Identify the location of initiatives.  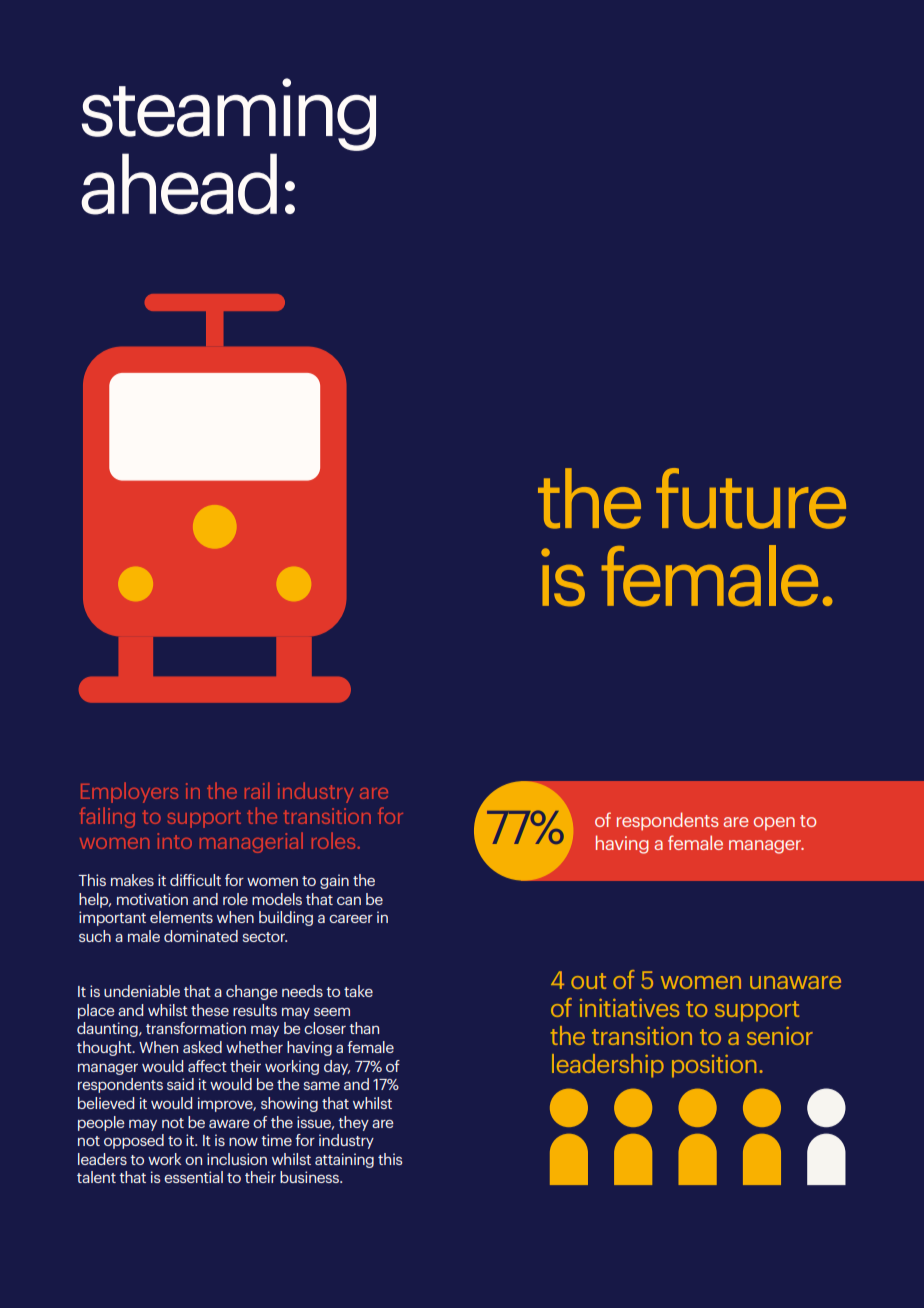
(630, 1008).
